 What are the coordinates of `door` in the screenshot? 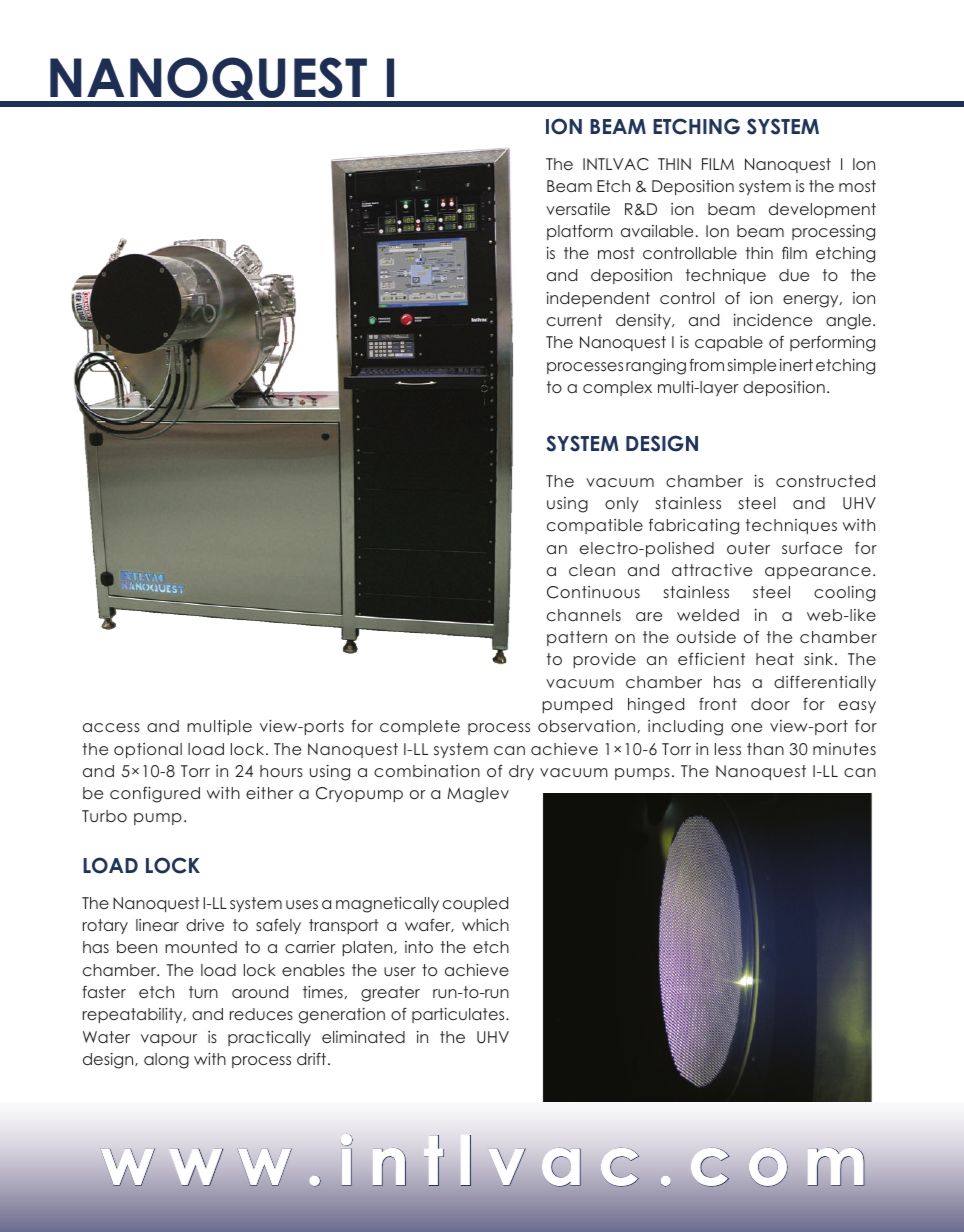 It's located at (770, 704).
